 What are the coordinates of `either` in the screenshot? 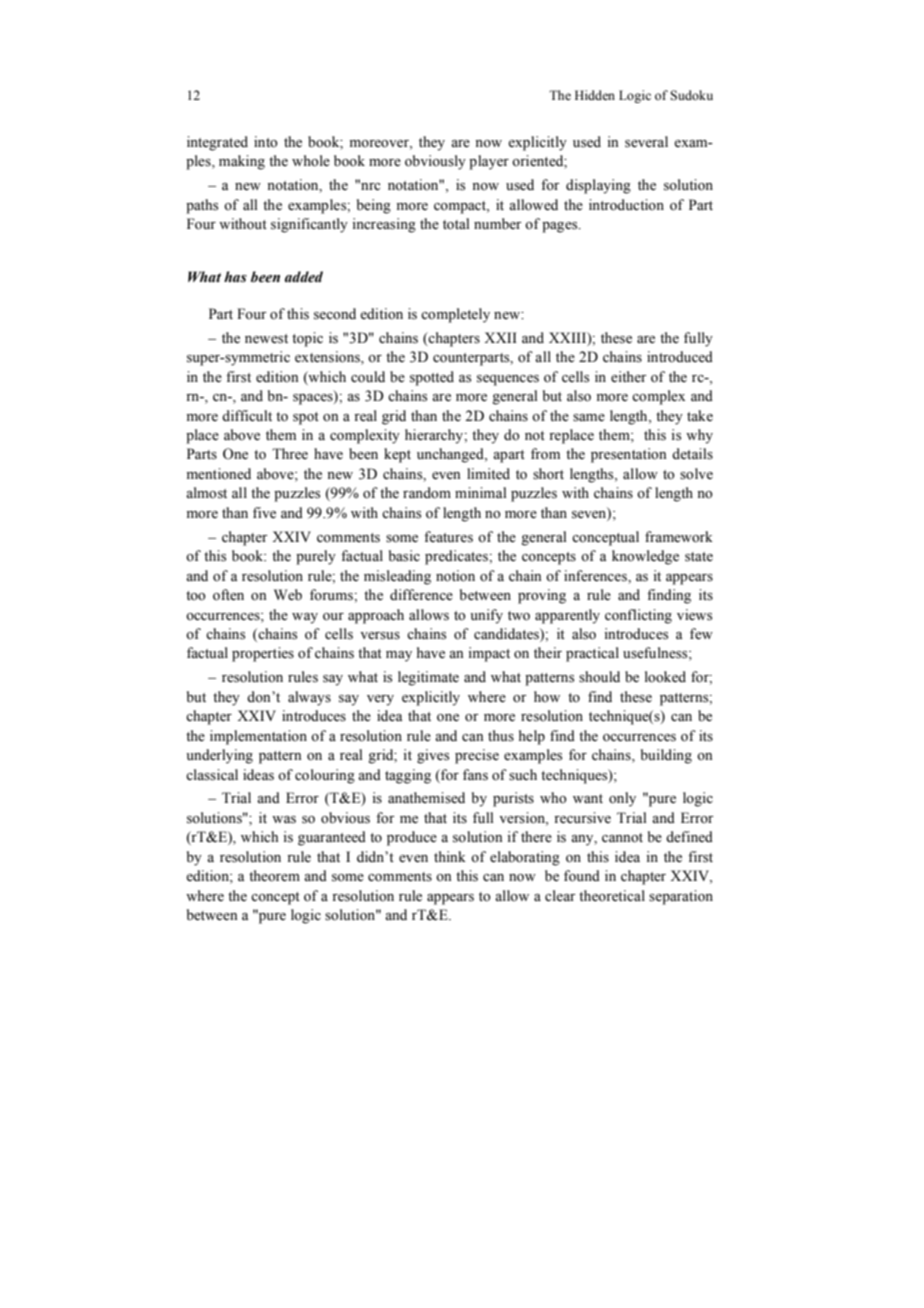 It's located at (629, 377).
